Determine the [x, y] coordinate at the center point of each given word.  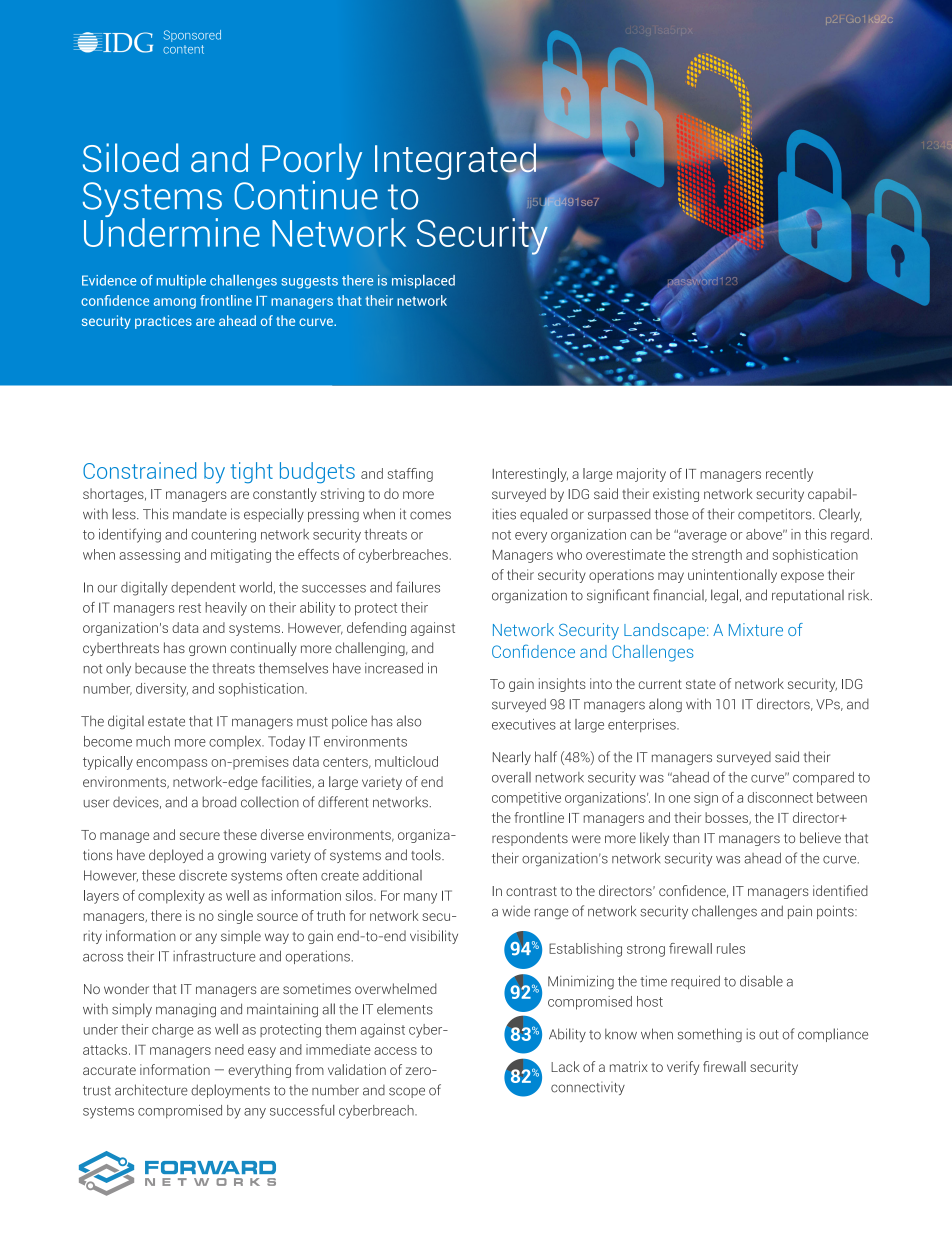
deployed [176, 856]
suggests [309, 282]
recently [789, 475]
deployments [230, 1091]
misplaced [423, 282]
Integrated [456, 162]
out [769, 1035]
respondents [530, 839]
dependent [203, 588]
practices [163, 322]
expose [802, 577]
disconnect [780, 797]
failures [418, 587]
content [183, 49]
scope [407, 1092]
